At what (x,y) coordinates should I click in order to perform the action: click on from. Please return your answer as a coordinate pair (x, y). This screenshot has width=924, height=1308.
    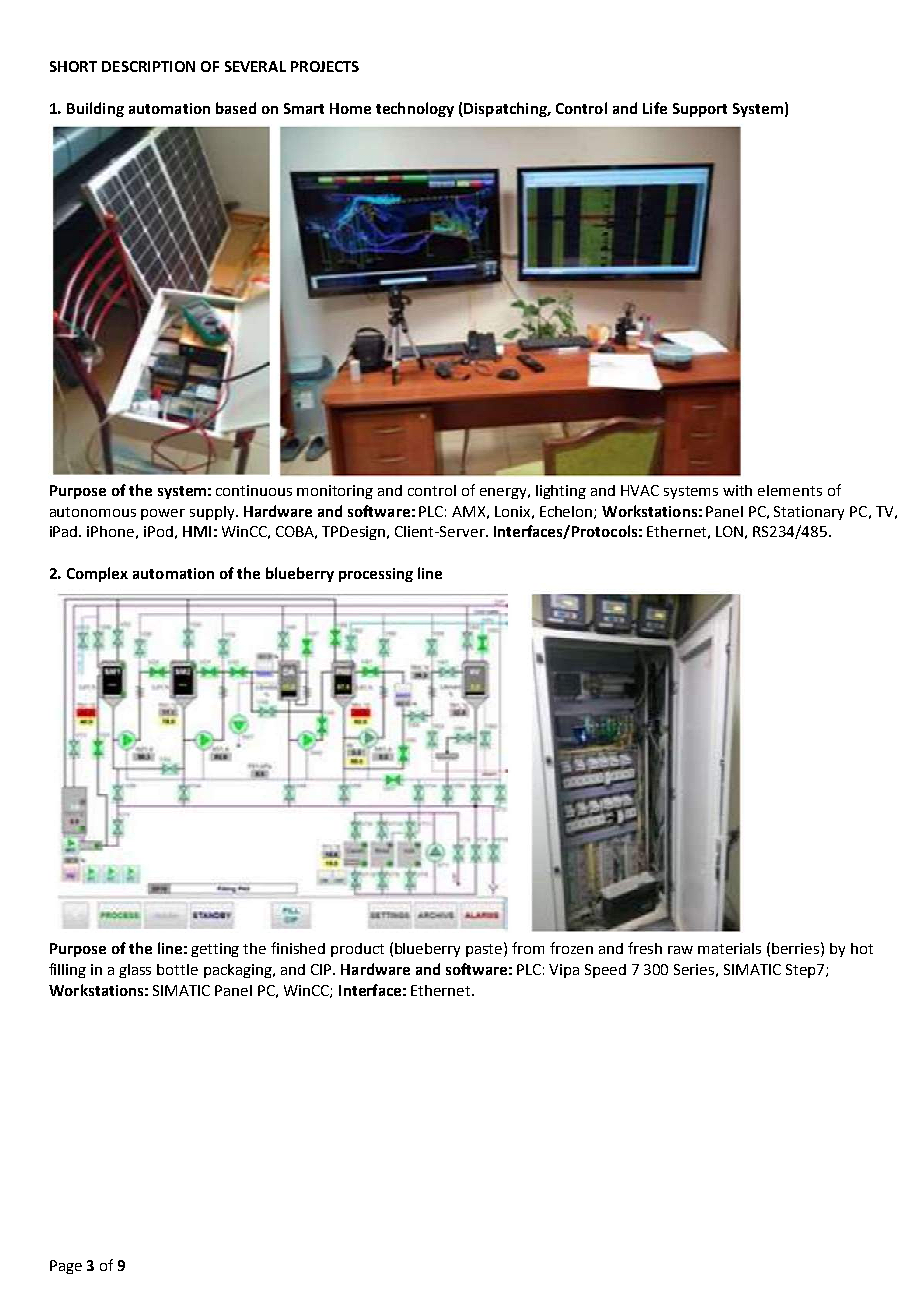
    Looking at the image, I should click on (528, 948).
